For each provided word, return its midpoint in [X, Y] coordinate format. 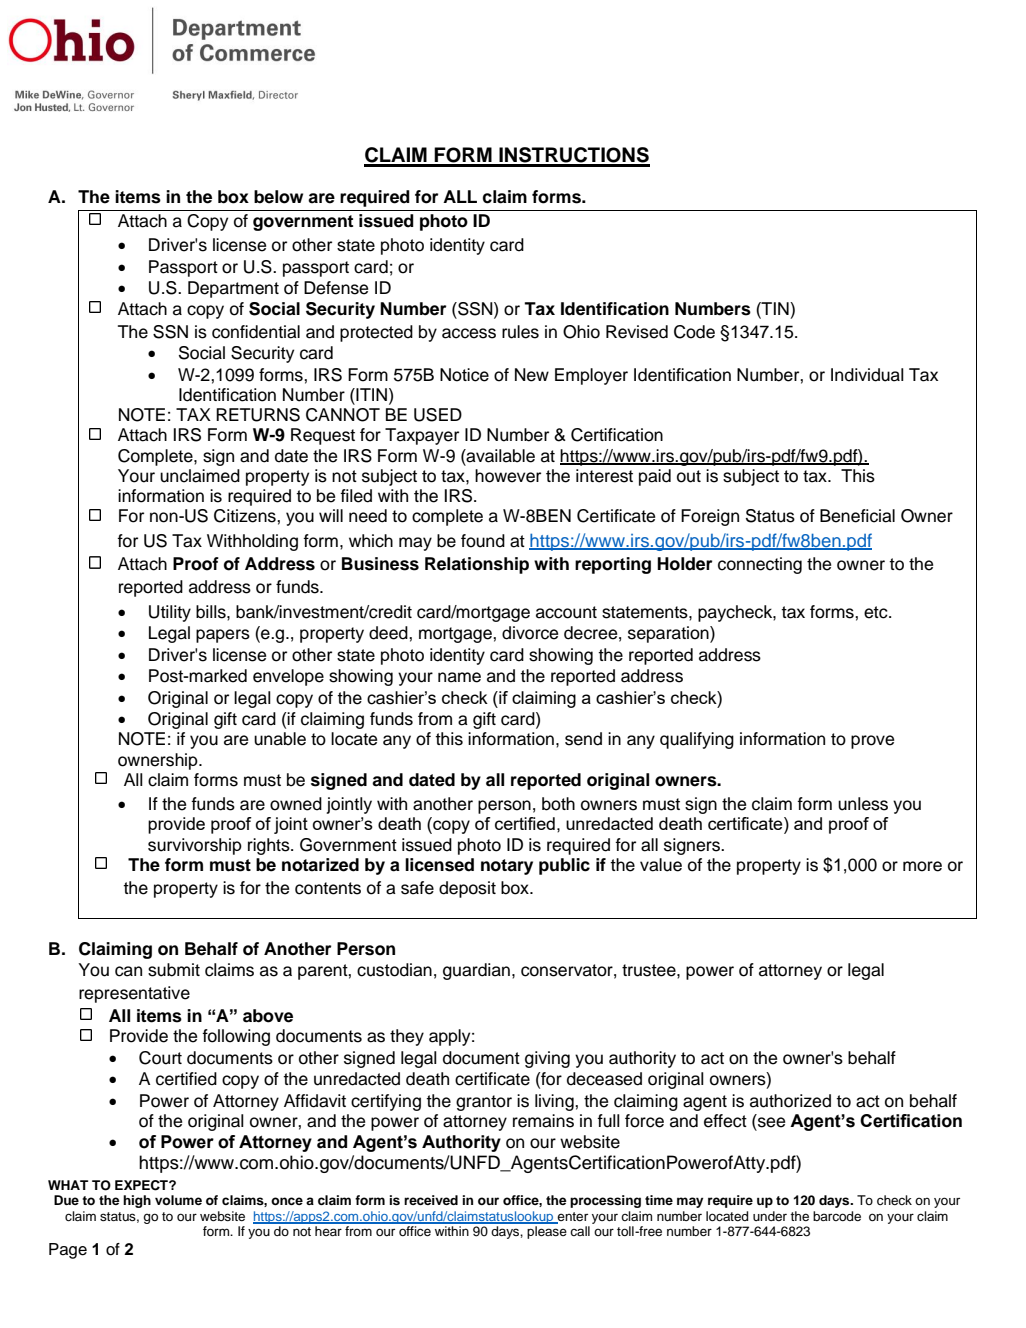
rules [520, 332]
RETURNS [258, 415]
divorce [530, 633]
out [689, 476]
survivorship [195, 846]
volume [178, 1200]
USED [438, 415]
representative [134, 994]
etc [877, 612]
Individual [867, 375]
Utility [170, 613]
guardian [476, 971]
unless [863, 804]
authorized [790, 1101]
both [558, 804]
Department [233, 289]
